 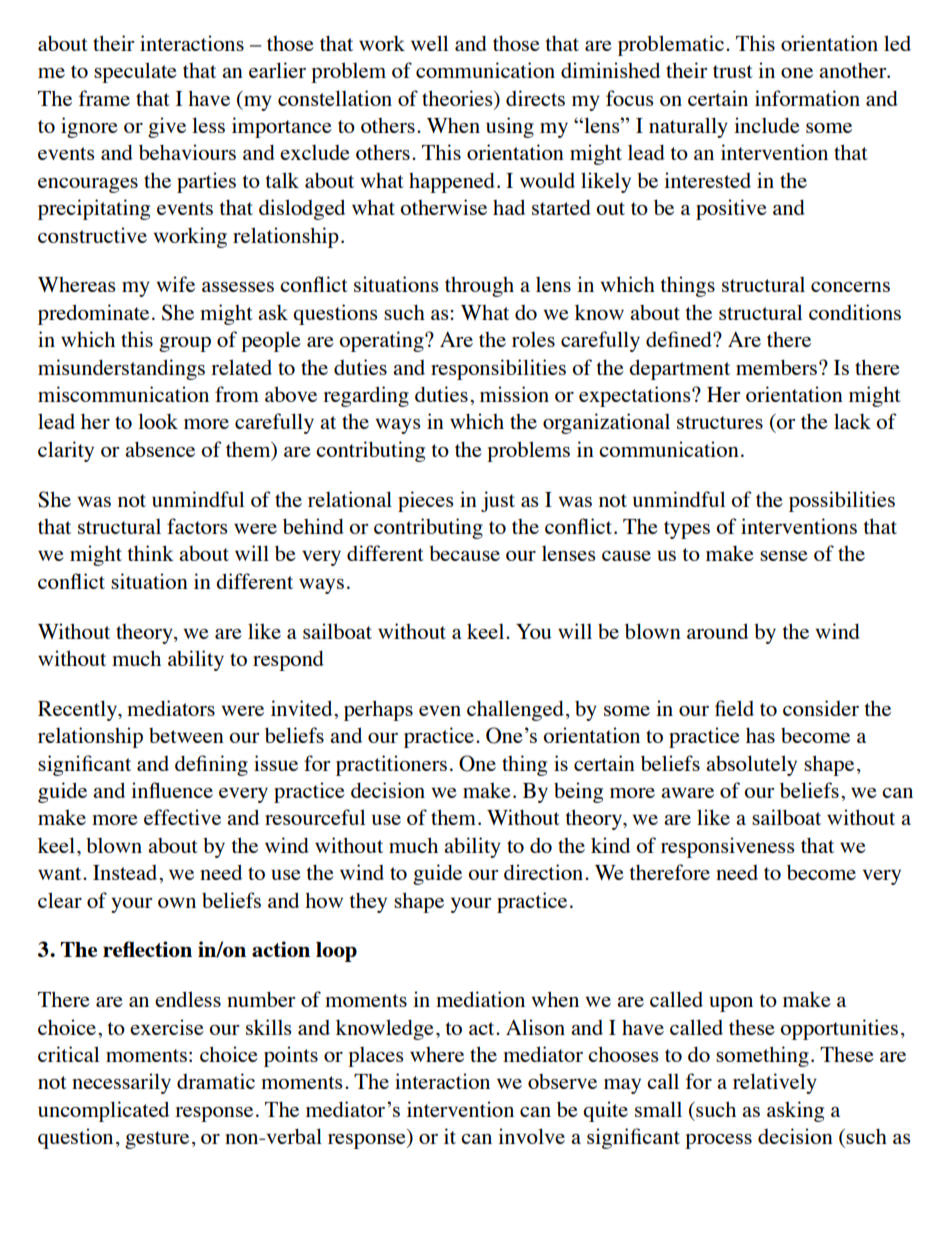 I want to click on gesture, so click(x=157, y=1140).
